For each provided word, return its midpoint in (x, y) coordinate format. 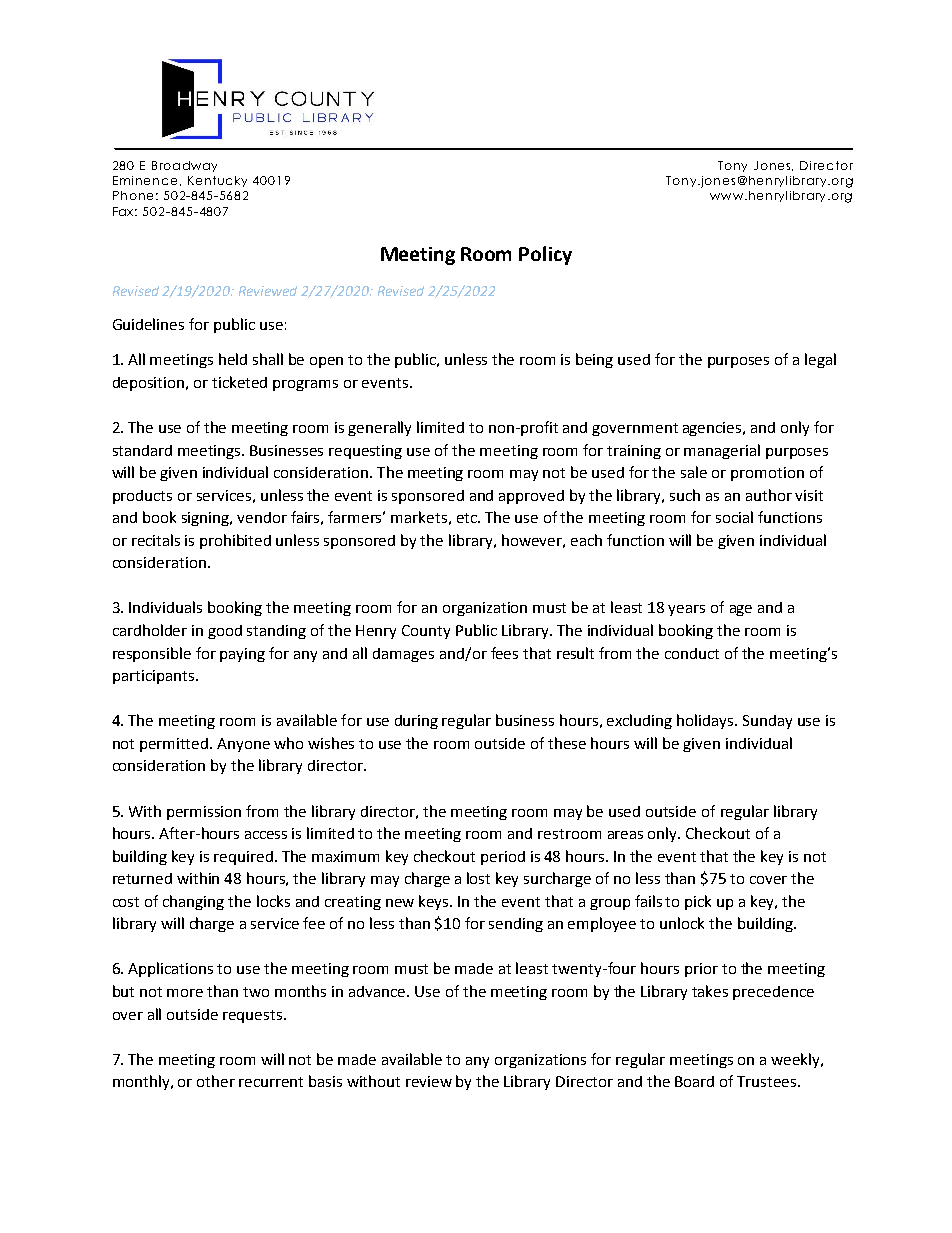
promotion (767, 474)
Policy (545, 255)
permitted (175, 745)
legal (820, 360)
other (216, 1081)
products (142, 497)
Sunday (767, 722)
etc (468, 518)
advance (378, 991)
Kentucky (217, 181)
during (416, 722)
